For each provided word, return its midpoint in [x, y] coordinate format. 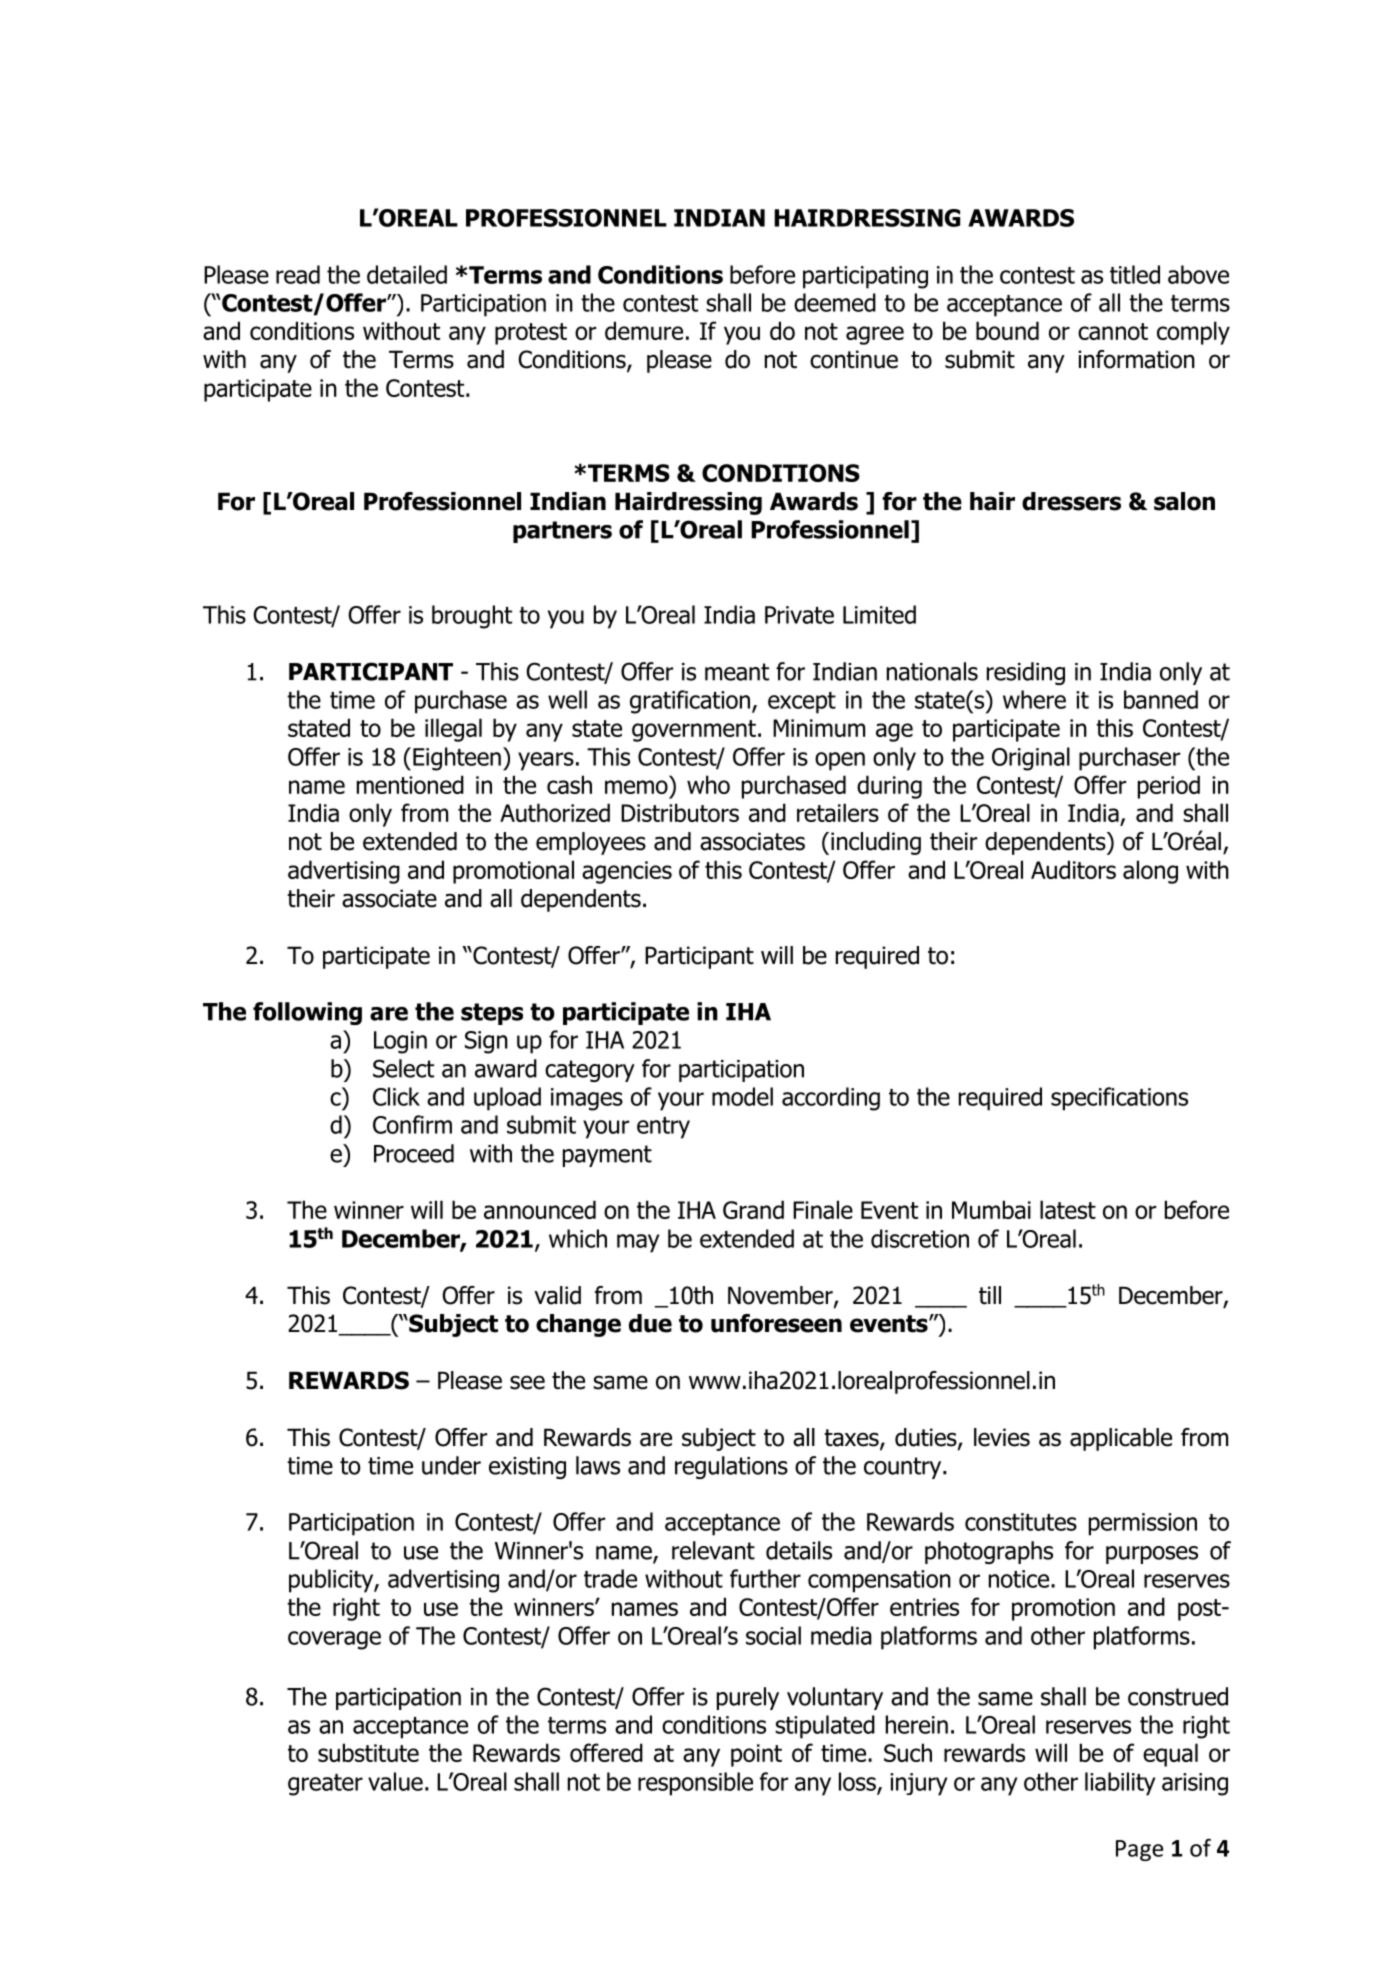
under [451, 1465]
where [1034, 699]
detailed [407, 274]
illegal [453, 730]
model [742, 1096]
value [395, 1781]
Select [403, 1068]
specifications [1119, 1099]
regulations [731, 1467]
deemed [835, 302]
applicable [1121, 1439]
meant [737, 672]
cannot [1113, 331]
